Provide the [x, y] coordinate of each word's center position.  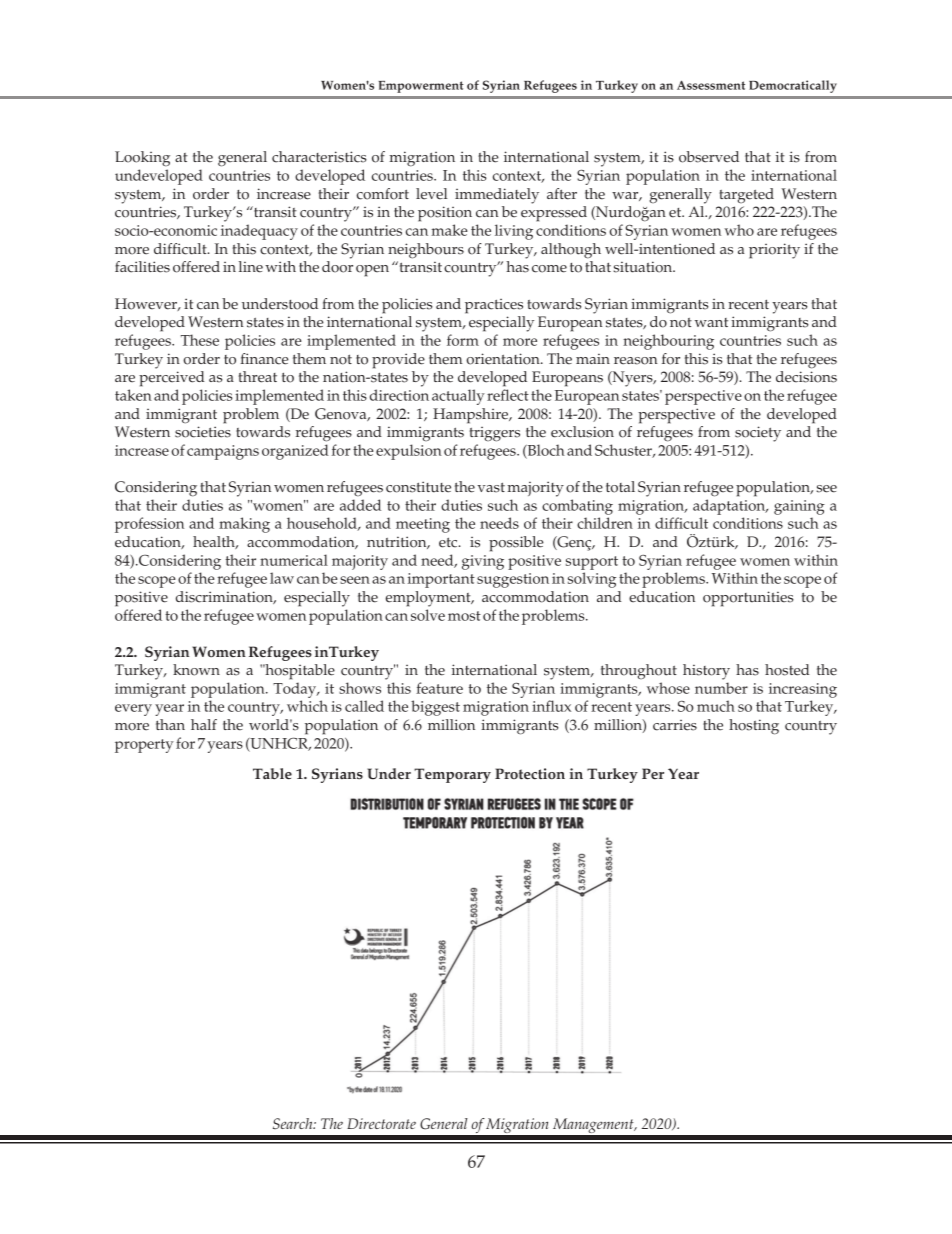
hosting [754, 727]
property [144, 746]
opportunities [748, 599]
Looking [142, 159]
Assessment [711, 85]
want [711, 322]
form [463, 340]
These [200, 340]
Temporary [452, 775]
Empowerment [421, 87]
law [282, 578]
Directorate [381, 1123]
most [464, 616]
